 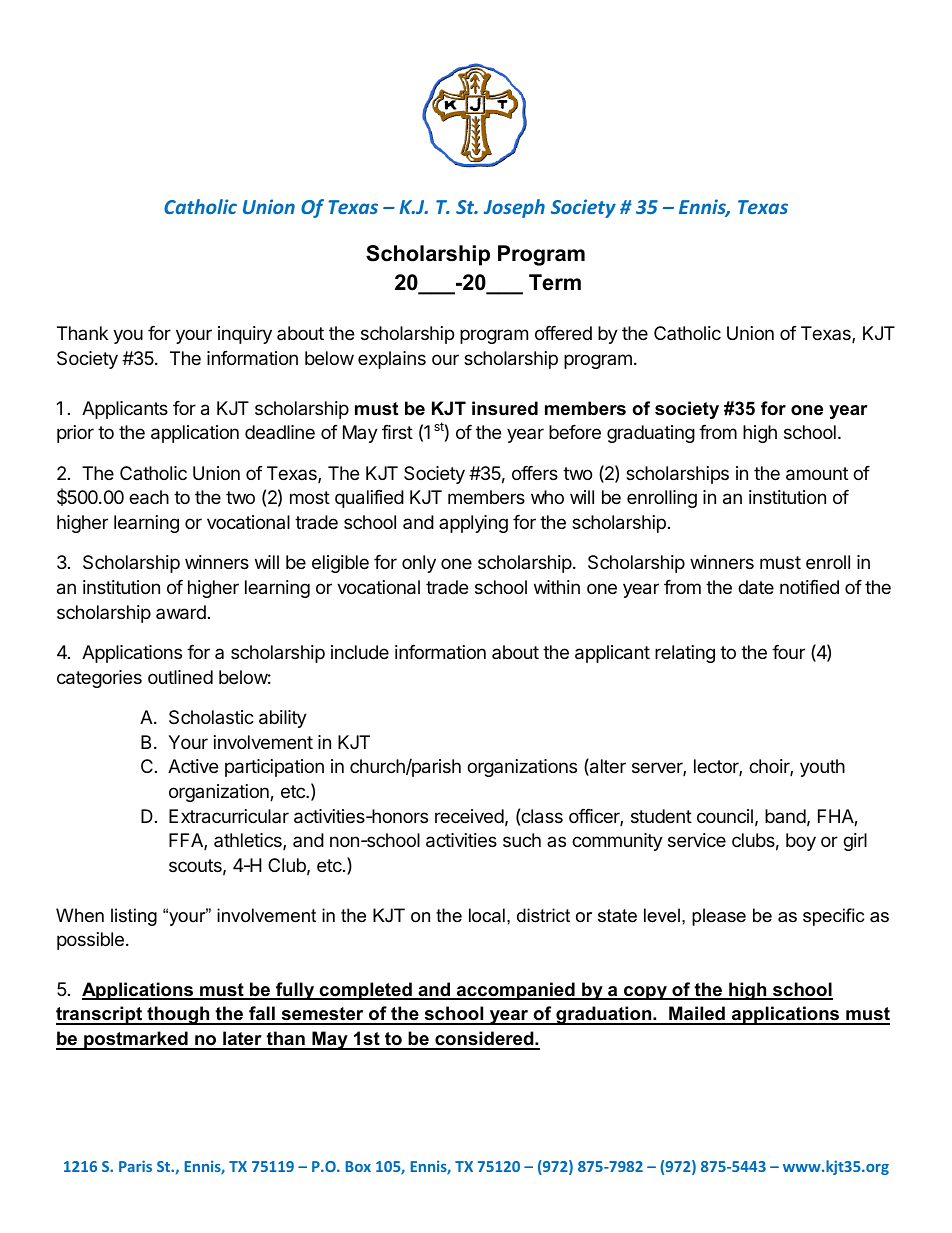 What do you see at coordinates (134, 917) in the image?
I see `listing` at bounding box center [134, 917].
